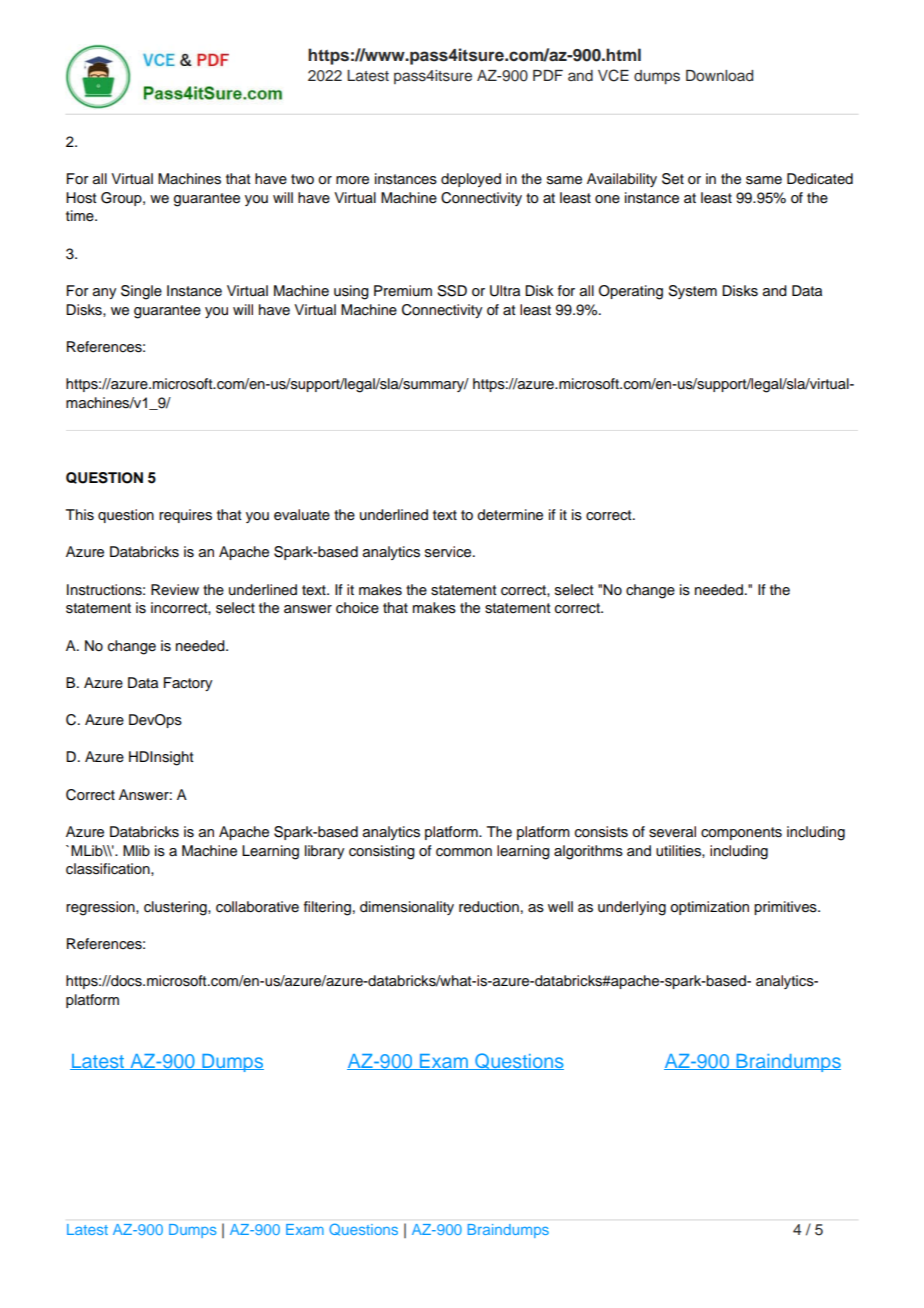 The image size is (924, 1308). Describe the element at coordinates (141, 292) in the screenshot. I see `Single` at that location.
